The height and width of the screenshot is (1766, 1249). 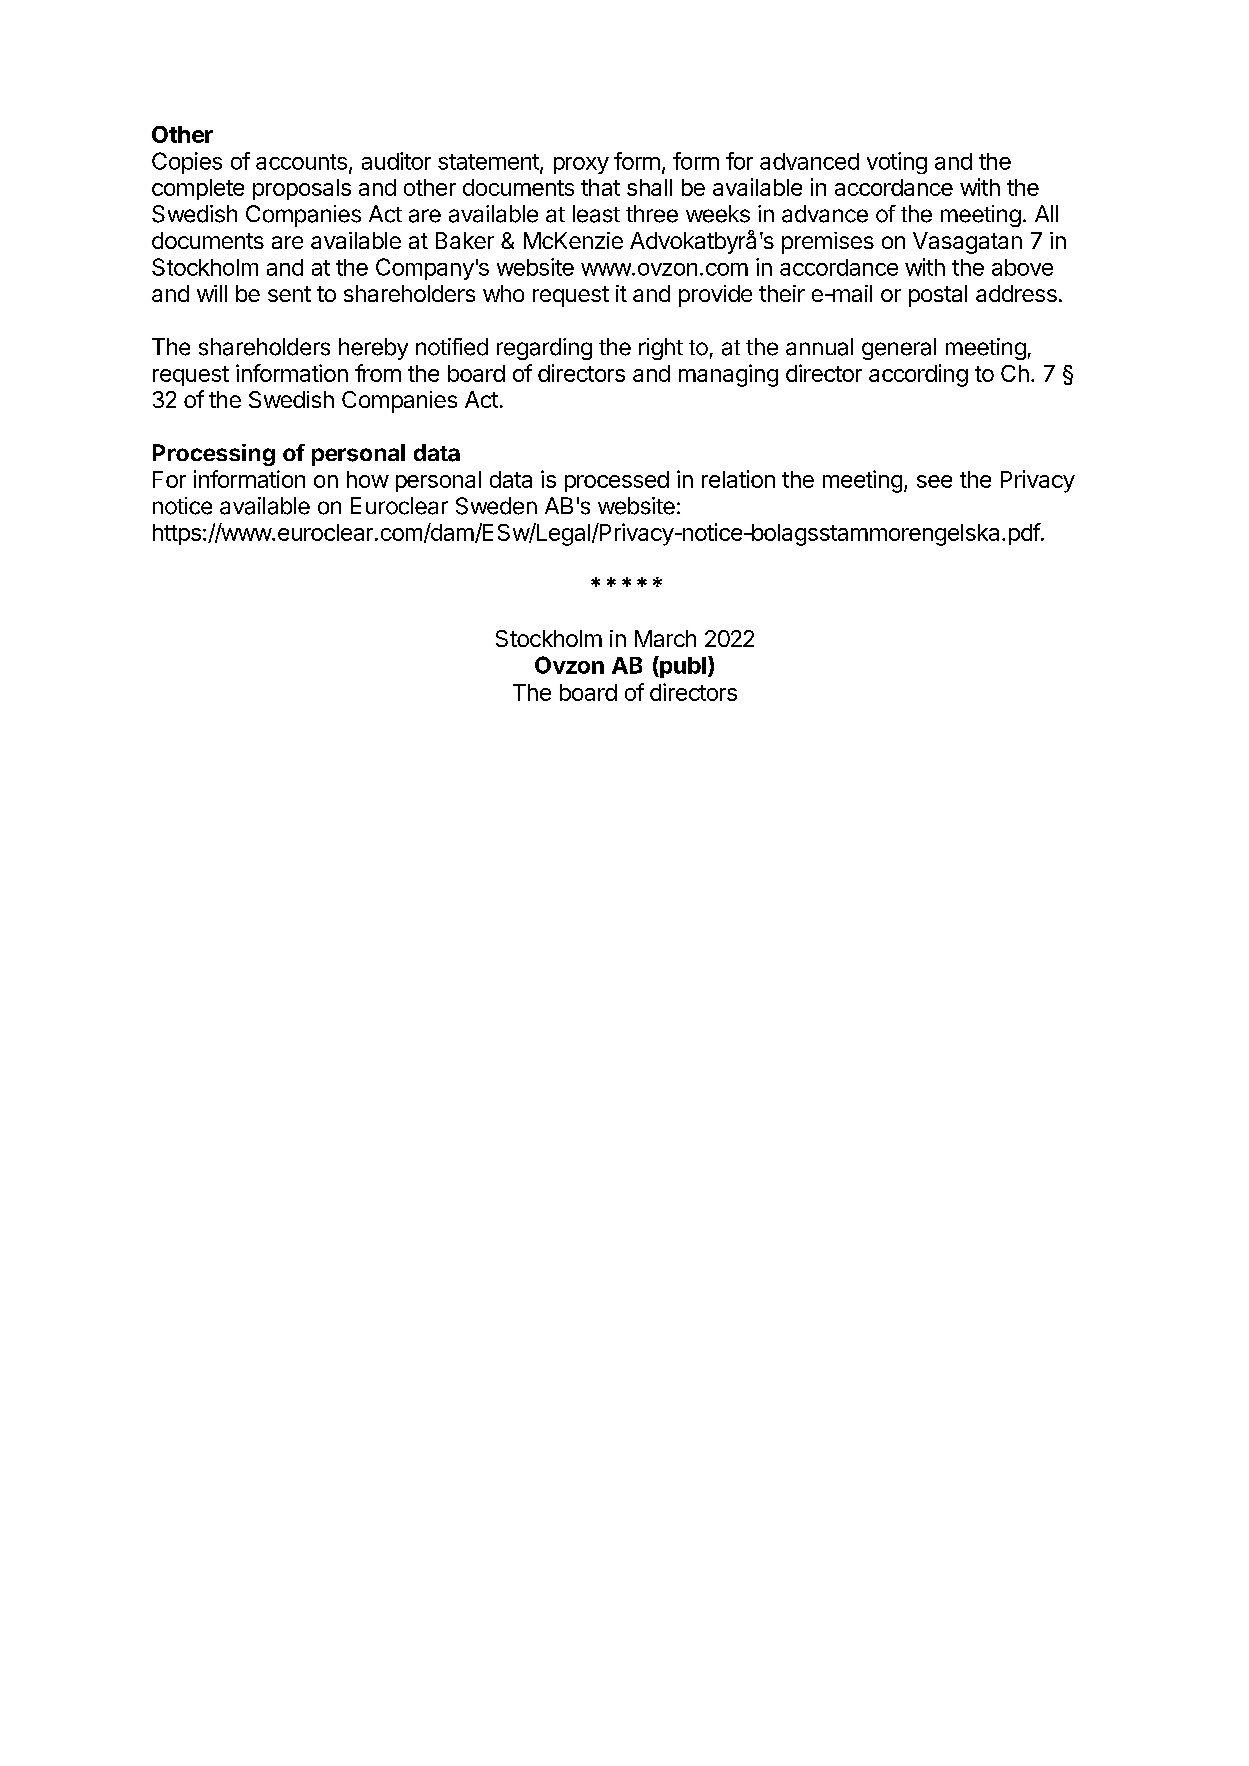 What do you see at coordinates (496, 506) in the screenshot?
I see `Sweden` at bounding box center [496, 506].
